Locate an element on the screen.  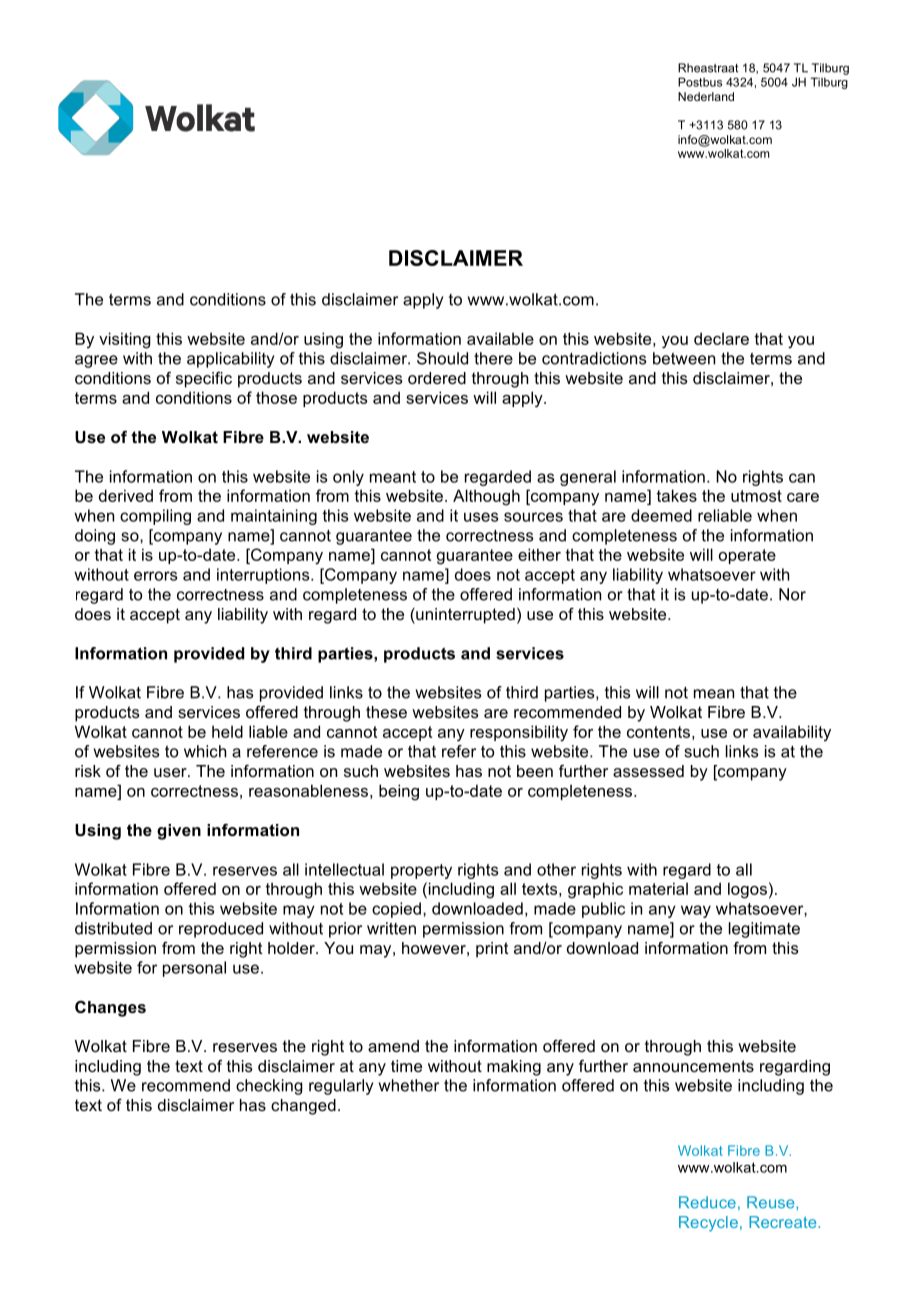
user is located at coordinates (171, 772).
